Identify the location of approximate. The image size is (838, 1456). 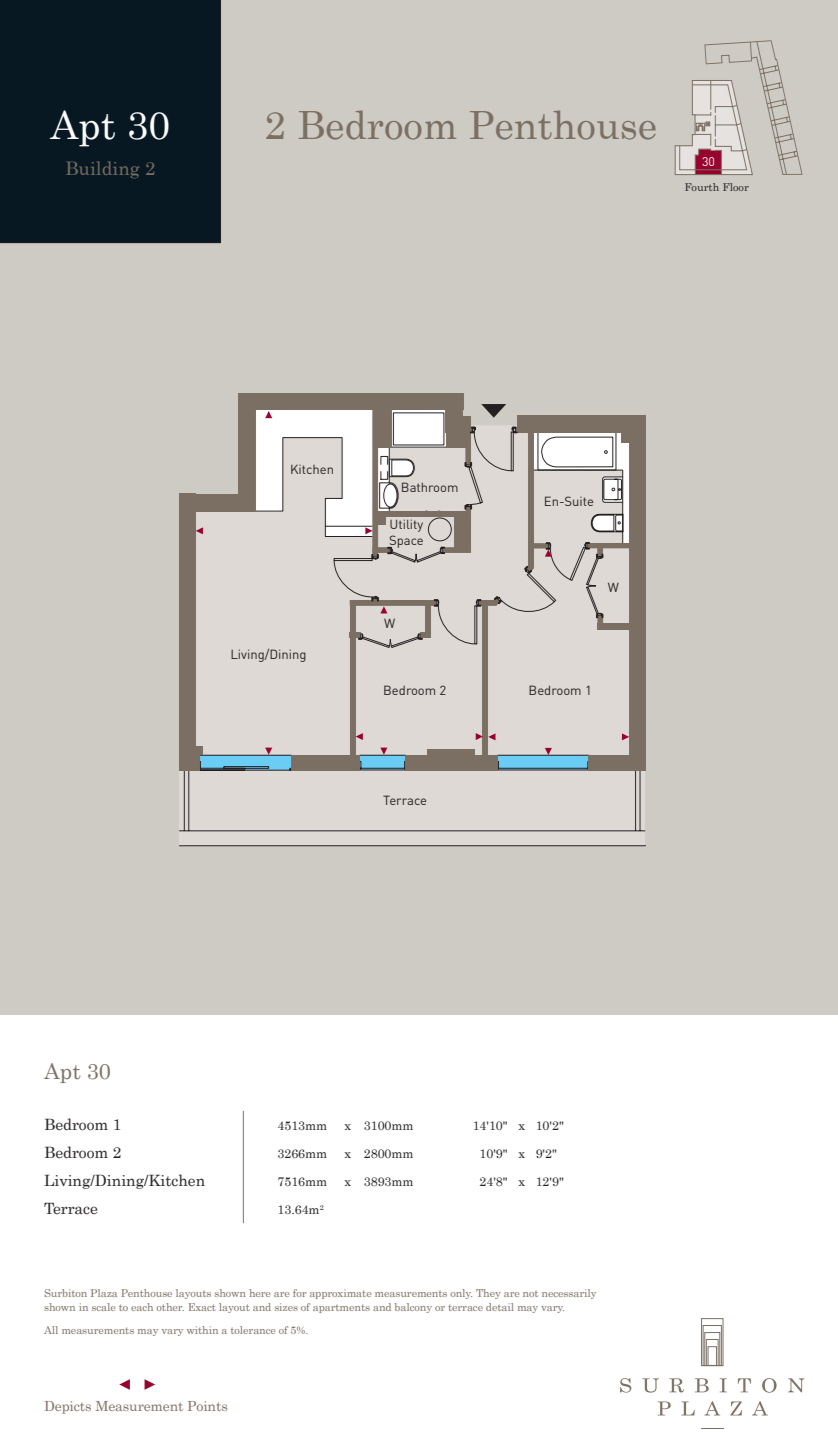
(340, 1294).
